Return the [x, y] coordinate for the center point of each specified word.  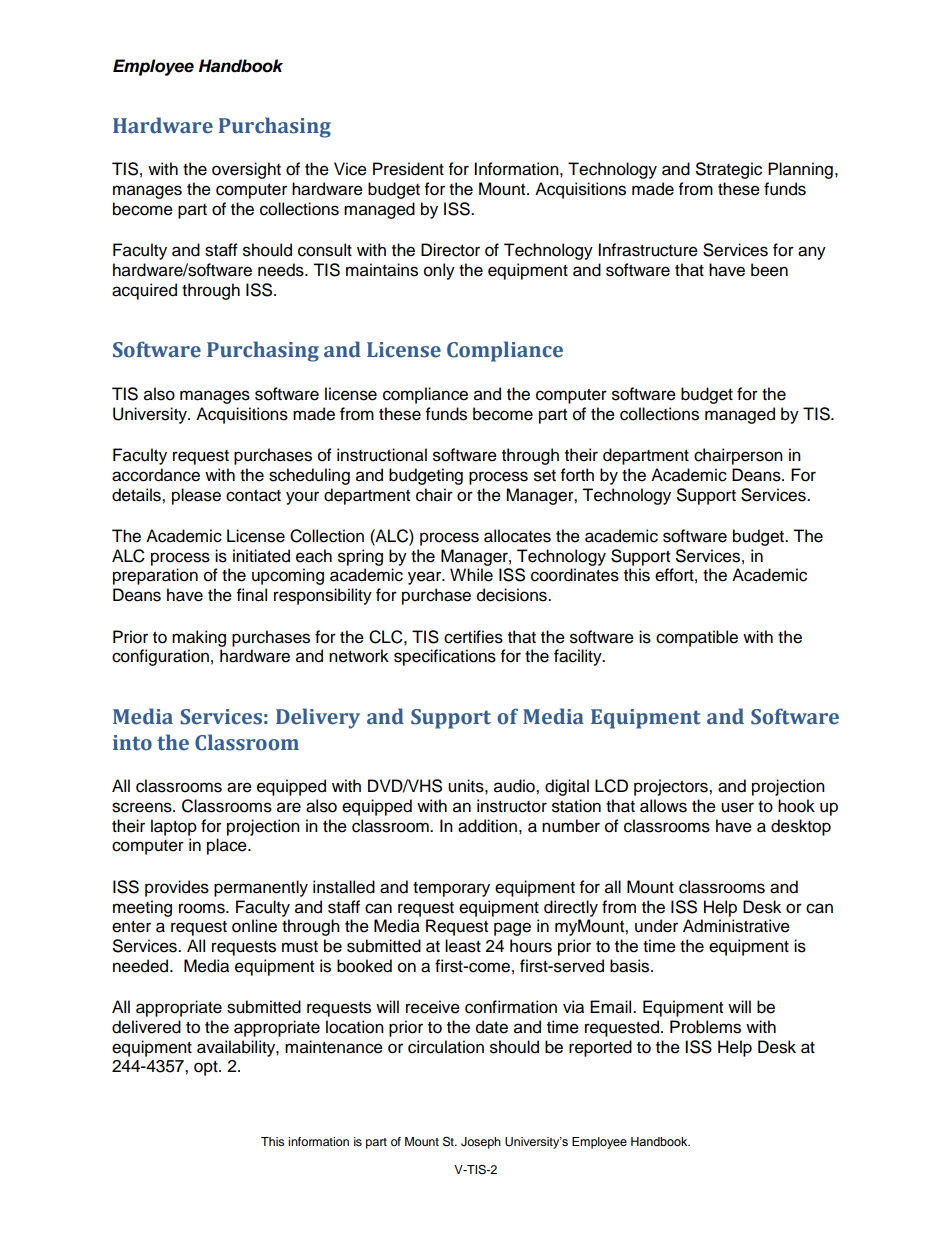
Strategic [729, 170]
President [408, 169]
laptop [174, 827]
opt [207, 1068]
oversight [246, 170]
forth [577, 475]
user [737, 807]
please [196, 496]
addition [487, 826]
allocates [517, 536]
